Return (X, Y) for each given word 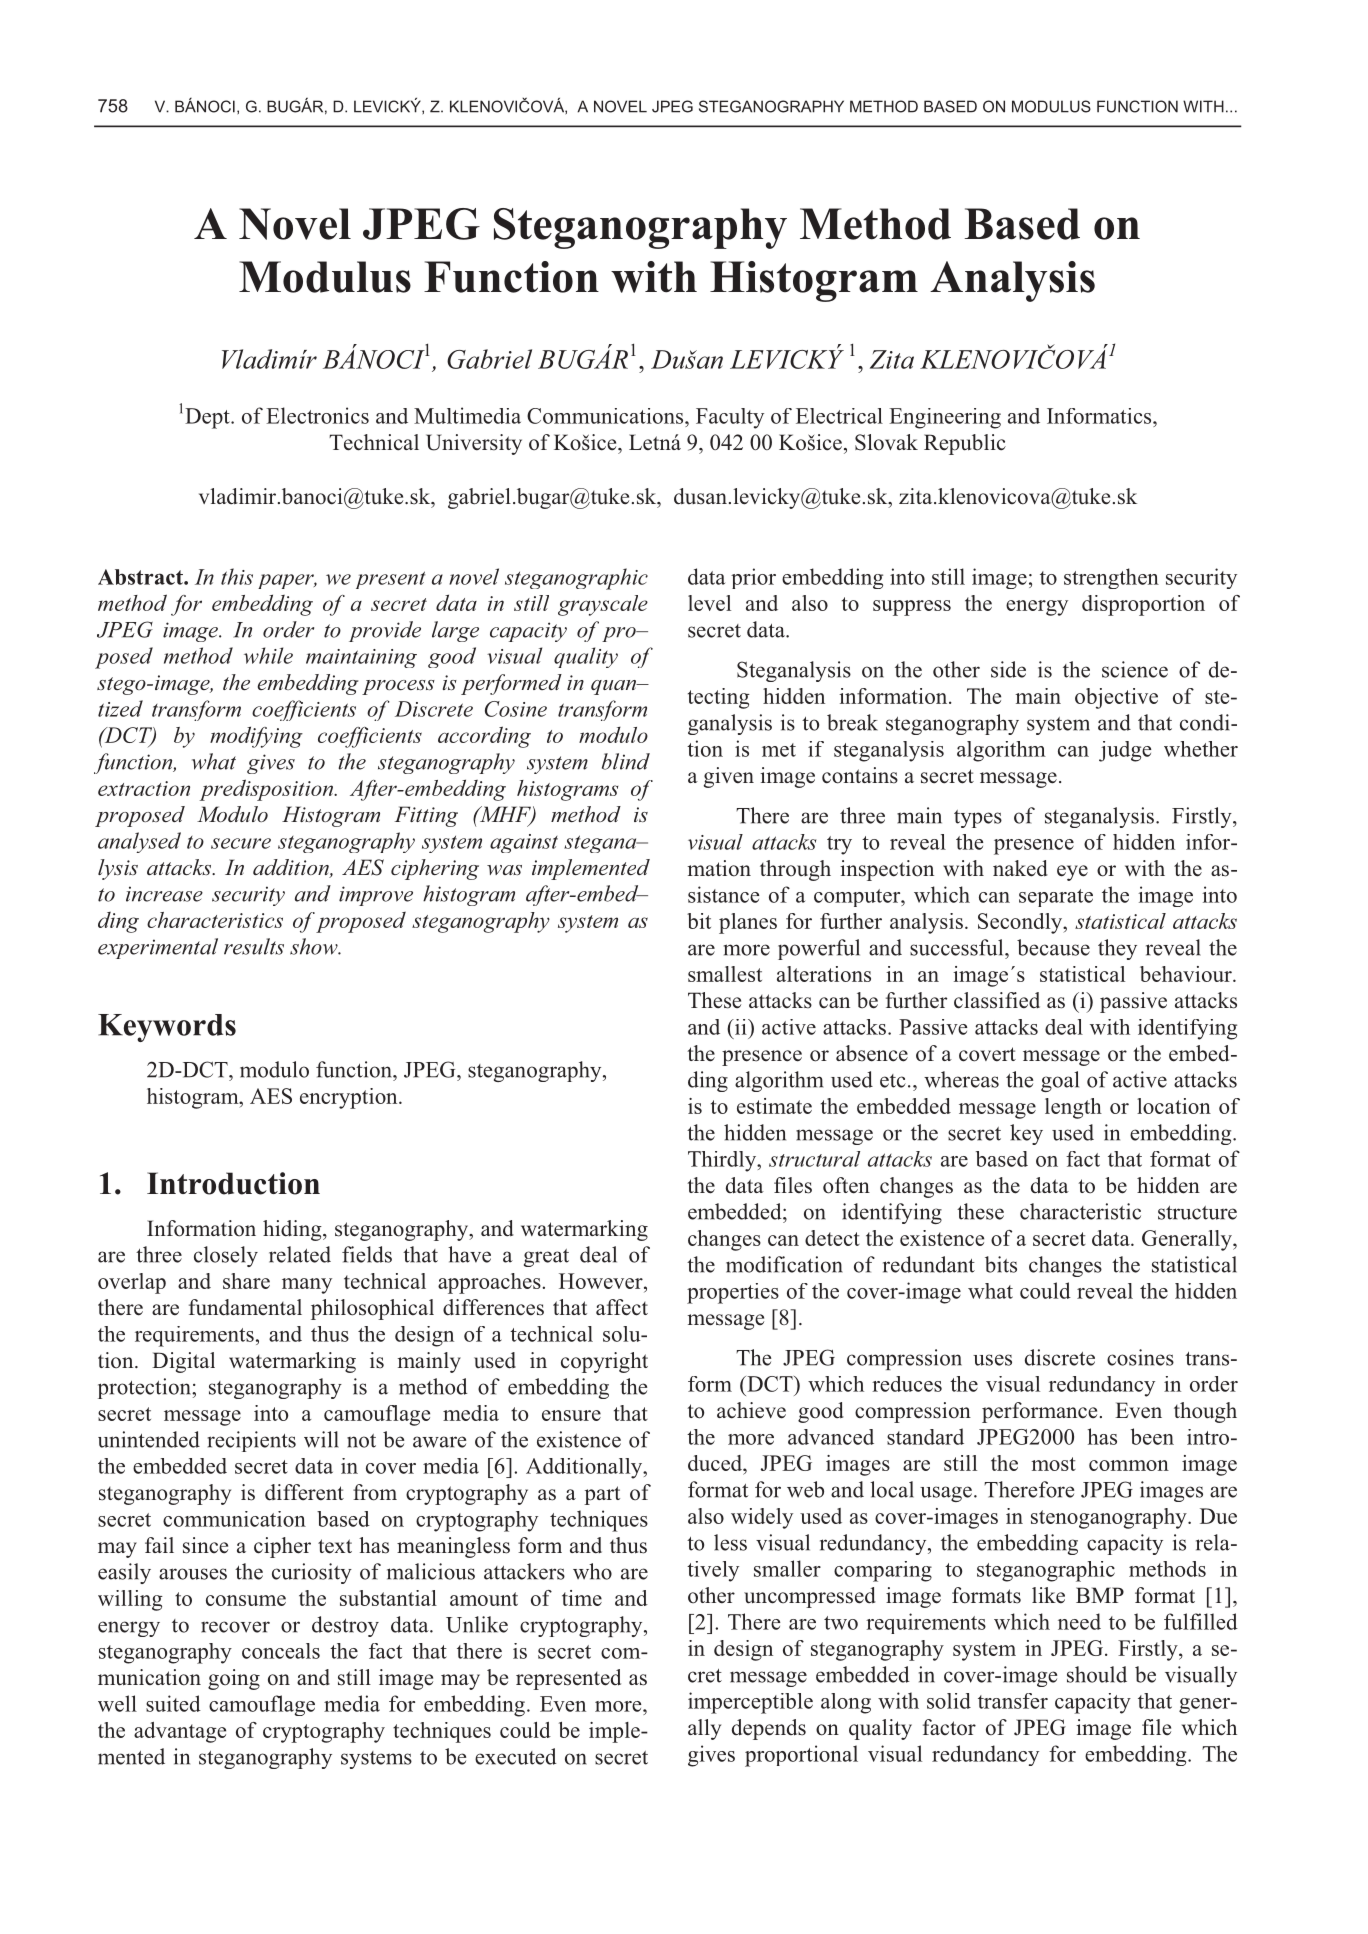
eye (1072, 873)
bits (1001, 1264)
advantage (180, 1732)
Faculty (730, 418)
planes (748, 923)
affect (622, 1307)
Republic (965, 444)
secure (241, 843)
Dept (208, 418)
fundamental (245, 1307)
